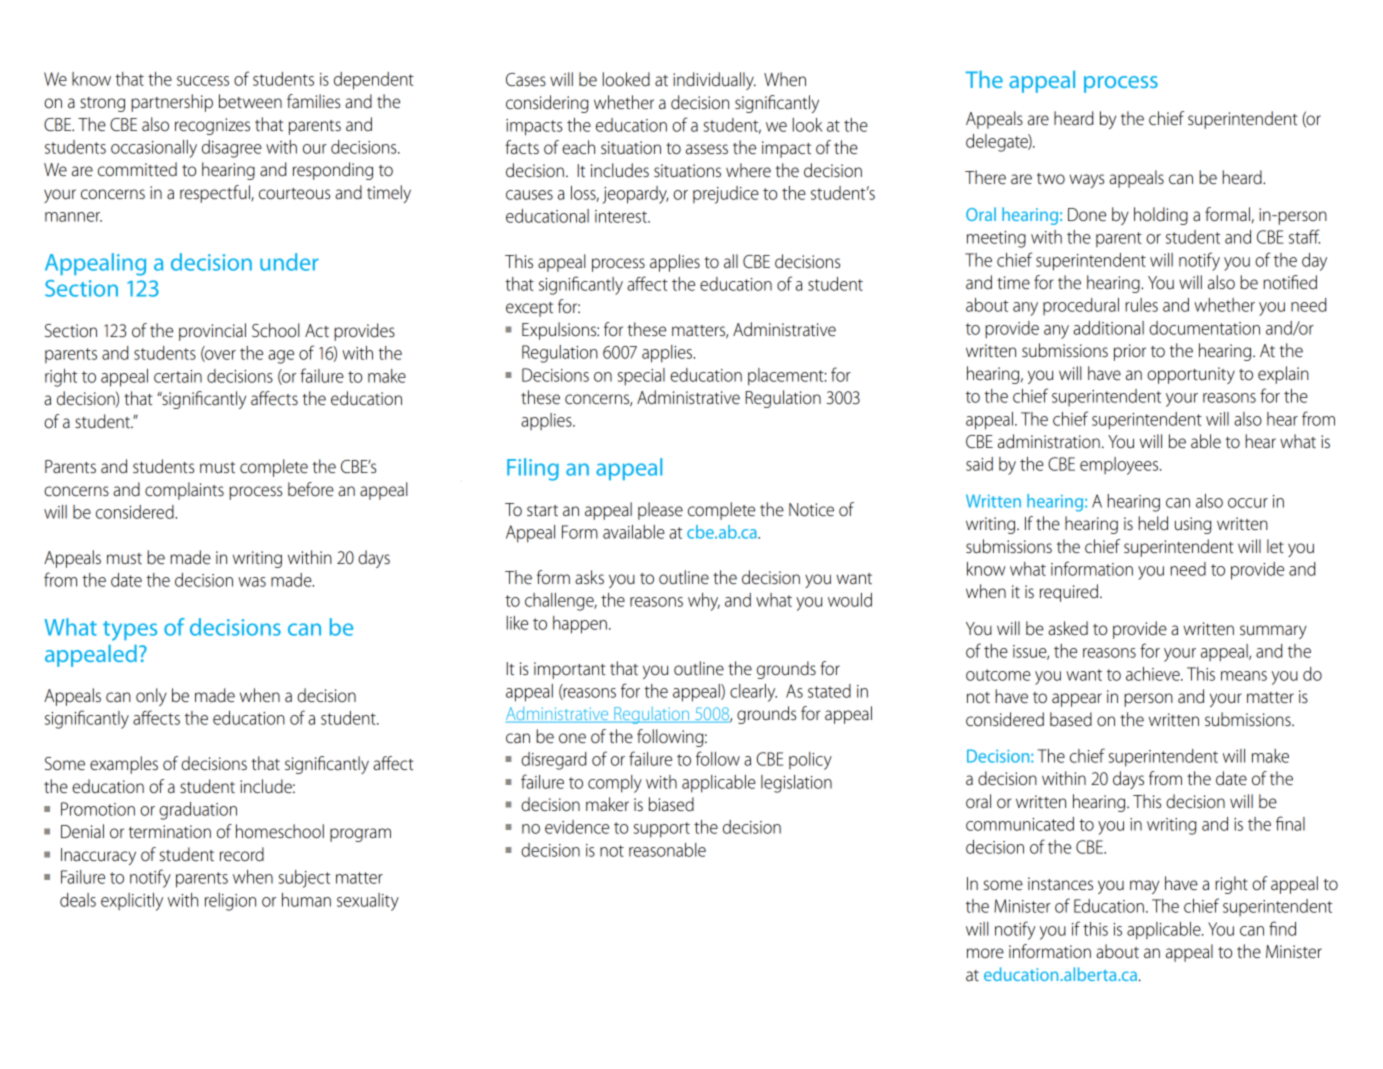 The width and height of the document is (1383, 1069). What do you see at coordinates (714, 81) in the document?
I see `individually` at bounding box center [714, 81].
